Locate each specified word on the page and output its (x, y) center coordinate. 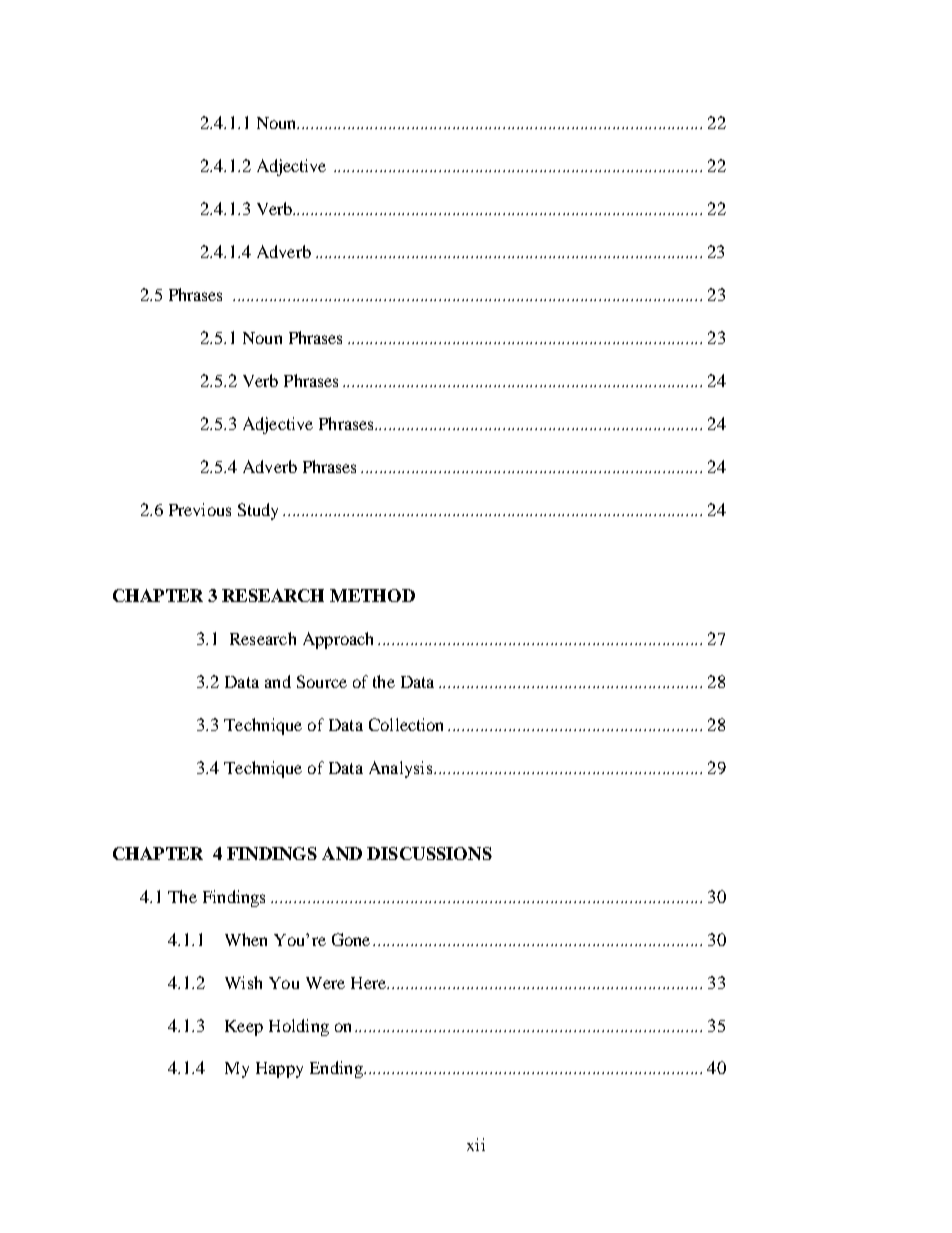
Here (369, 983)
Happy (279, 1070)
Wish (243, 982)
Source (322, 681)
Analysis (402, 769)
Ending (337, 1069)
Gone (351, 939)
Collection (406, 724)
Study (258, 511)
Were (325, 983)
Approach (338, 640)
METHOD (372, 595)
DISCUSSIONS (429, 853)
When (246, 939)
